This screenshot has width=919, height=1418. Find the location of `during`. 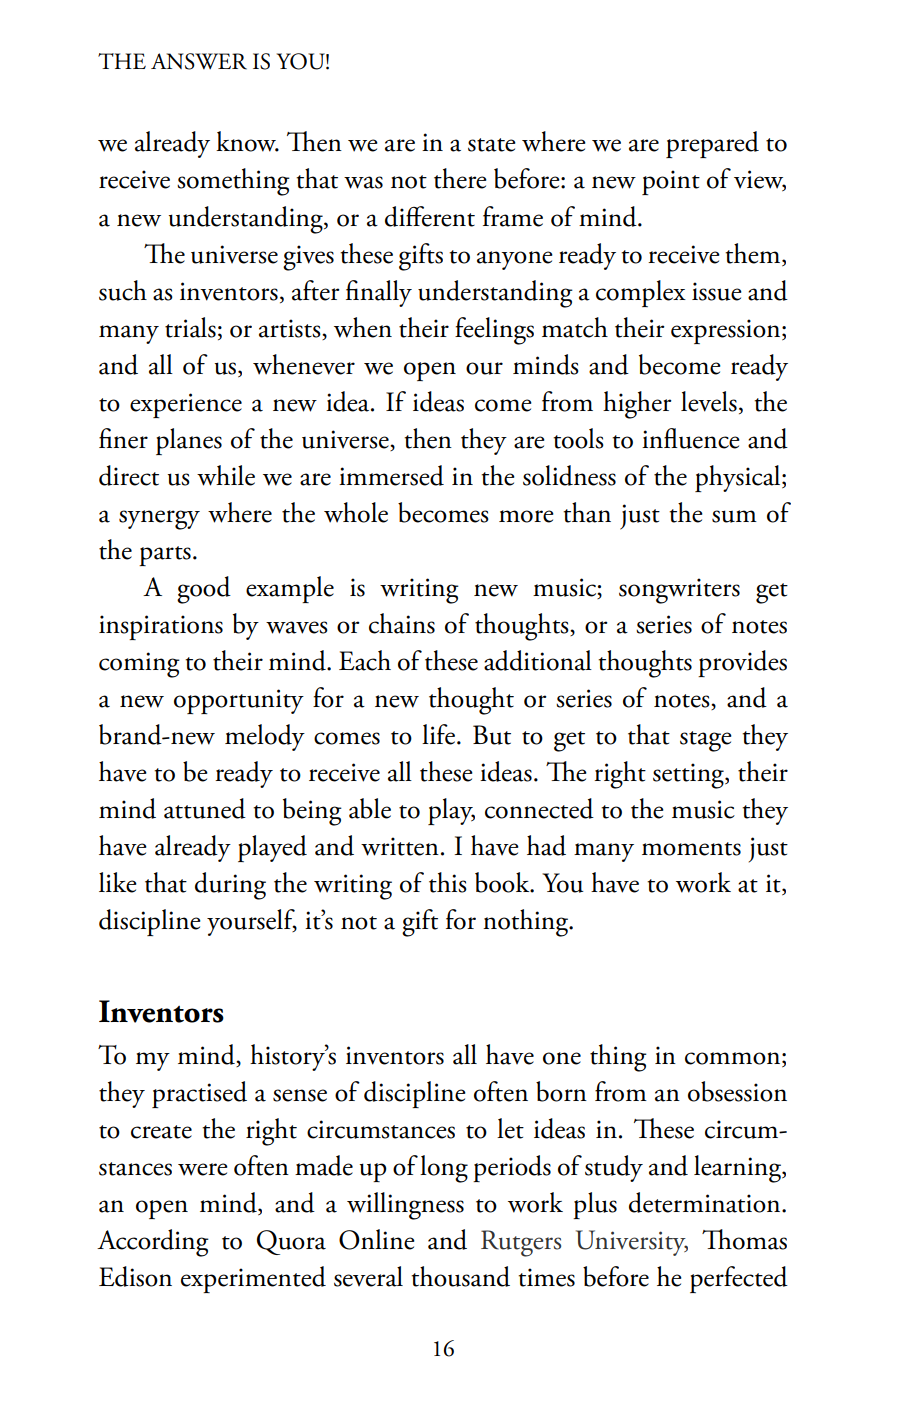

during is located at coordinates (230, 886).
